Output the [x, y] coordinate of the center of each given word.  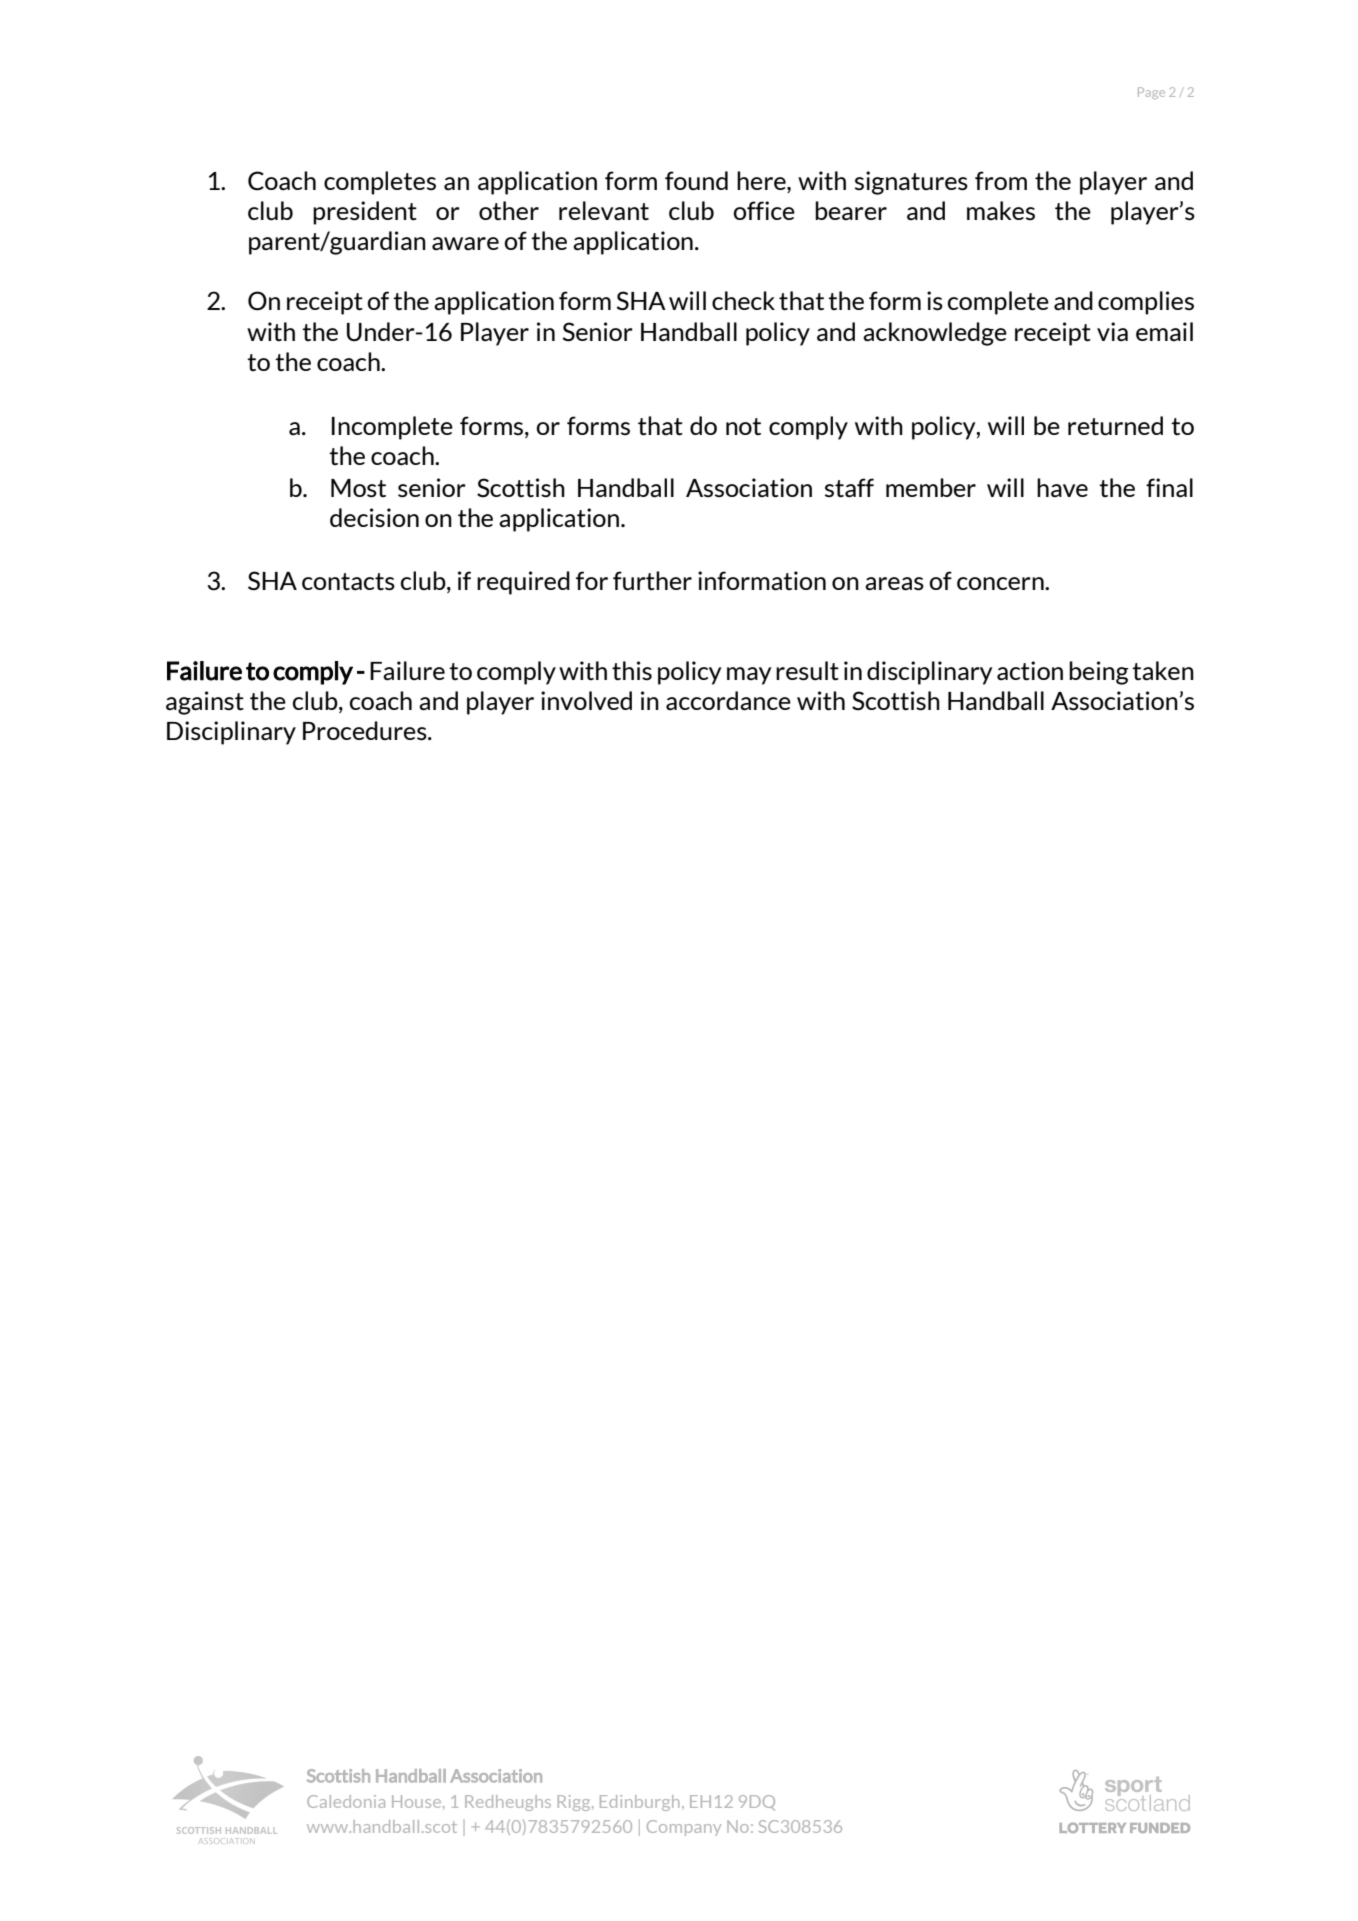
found [696, 180]
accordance [728, 701]
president [365, 213]
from [1001, 180]
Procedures [366, 731]
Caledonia [346, 1801]
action [1030, 671]
